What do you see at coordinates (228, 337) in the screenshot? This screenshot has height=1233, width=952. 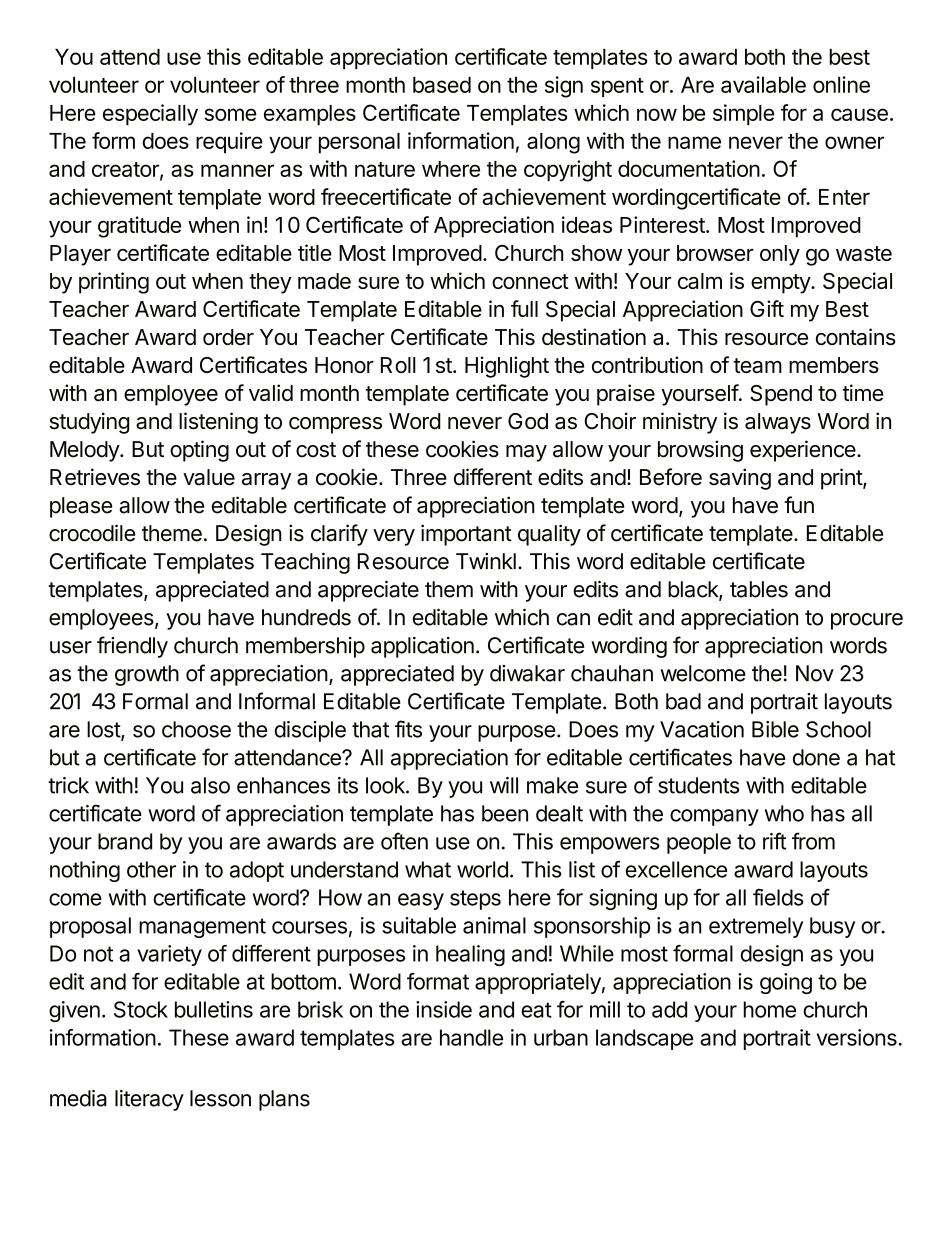 I see `order` at bounding box center [228, 337].
